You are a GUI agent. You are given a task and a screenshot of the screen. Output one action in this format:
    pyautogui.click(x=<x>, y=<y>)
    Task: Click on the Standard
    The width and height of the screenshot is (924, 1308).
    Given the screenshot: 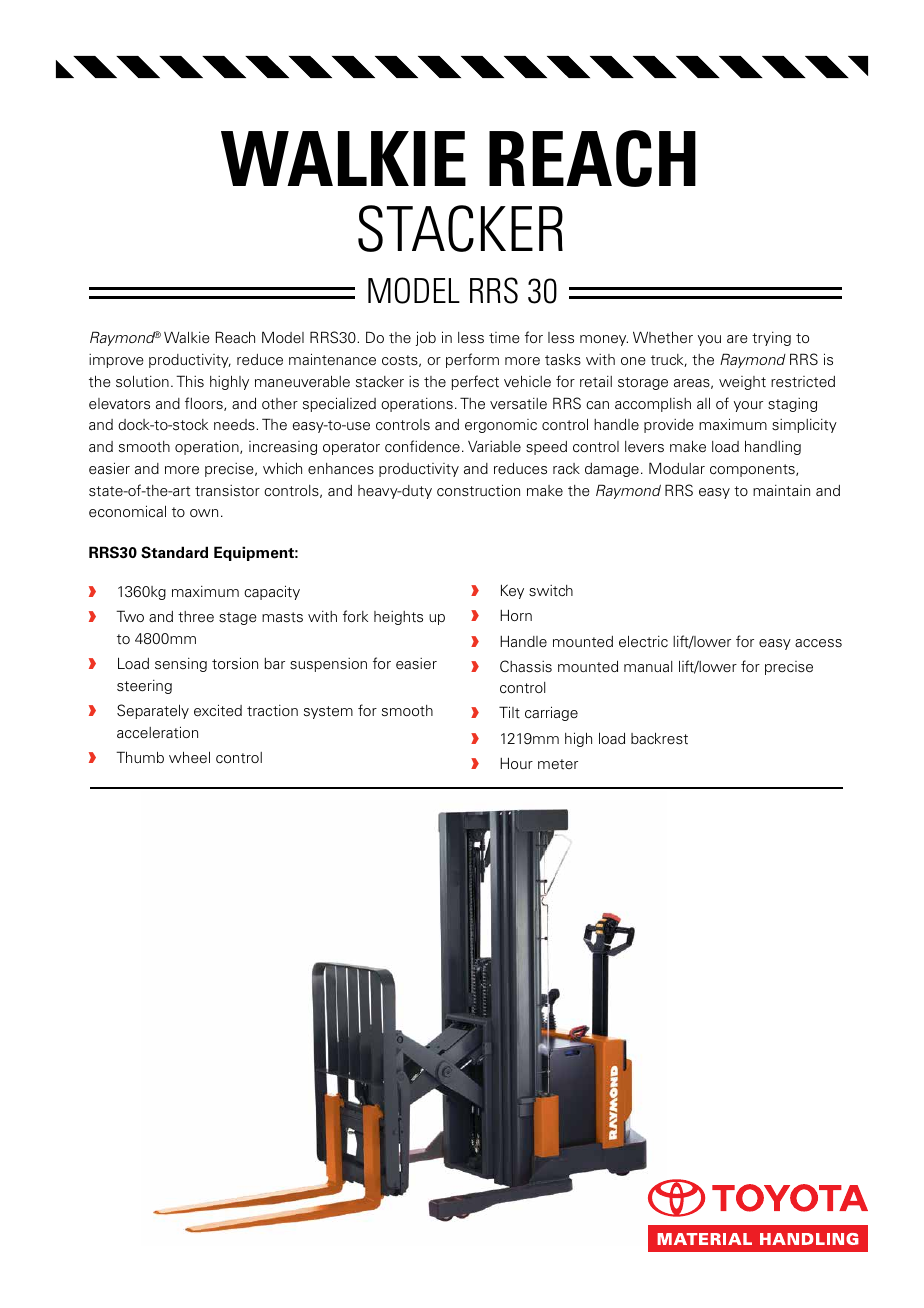 What is the action you would take?
    pyautogui.click(x=174, y=552)
